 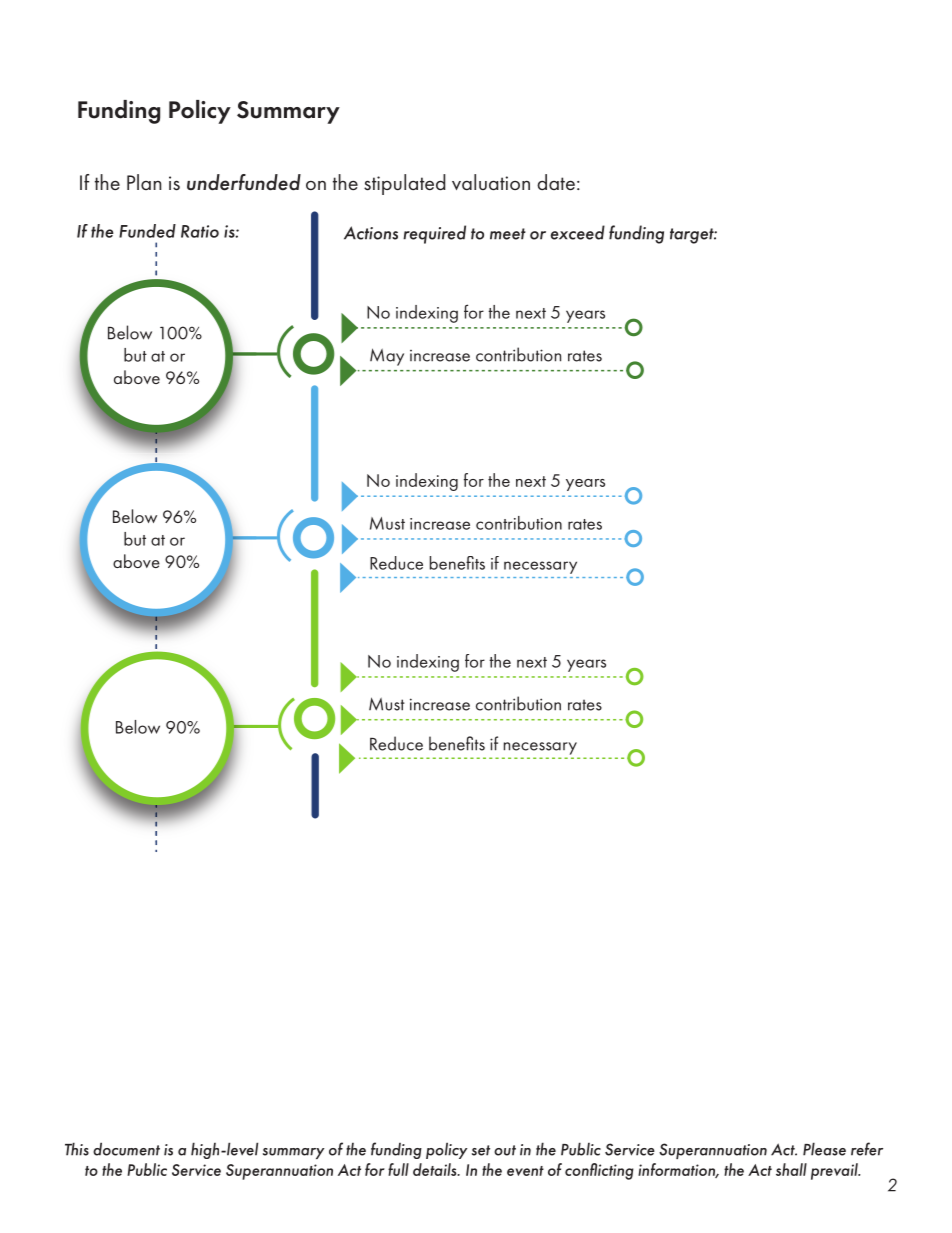 I want to click on out, so click(x=505, y=1150).
